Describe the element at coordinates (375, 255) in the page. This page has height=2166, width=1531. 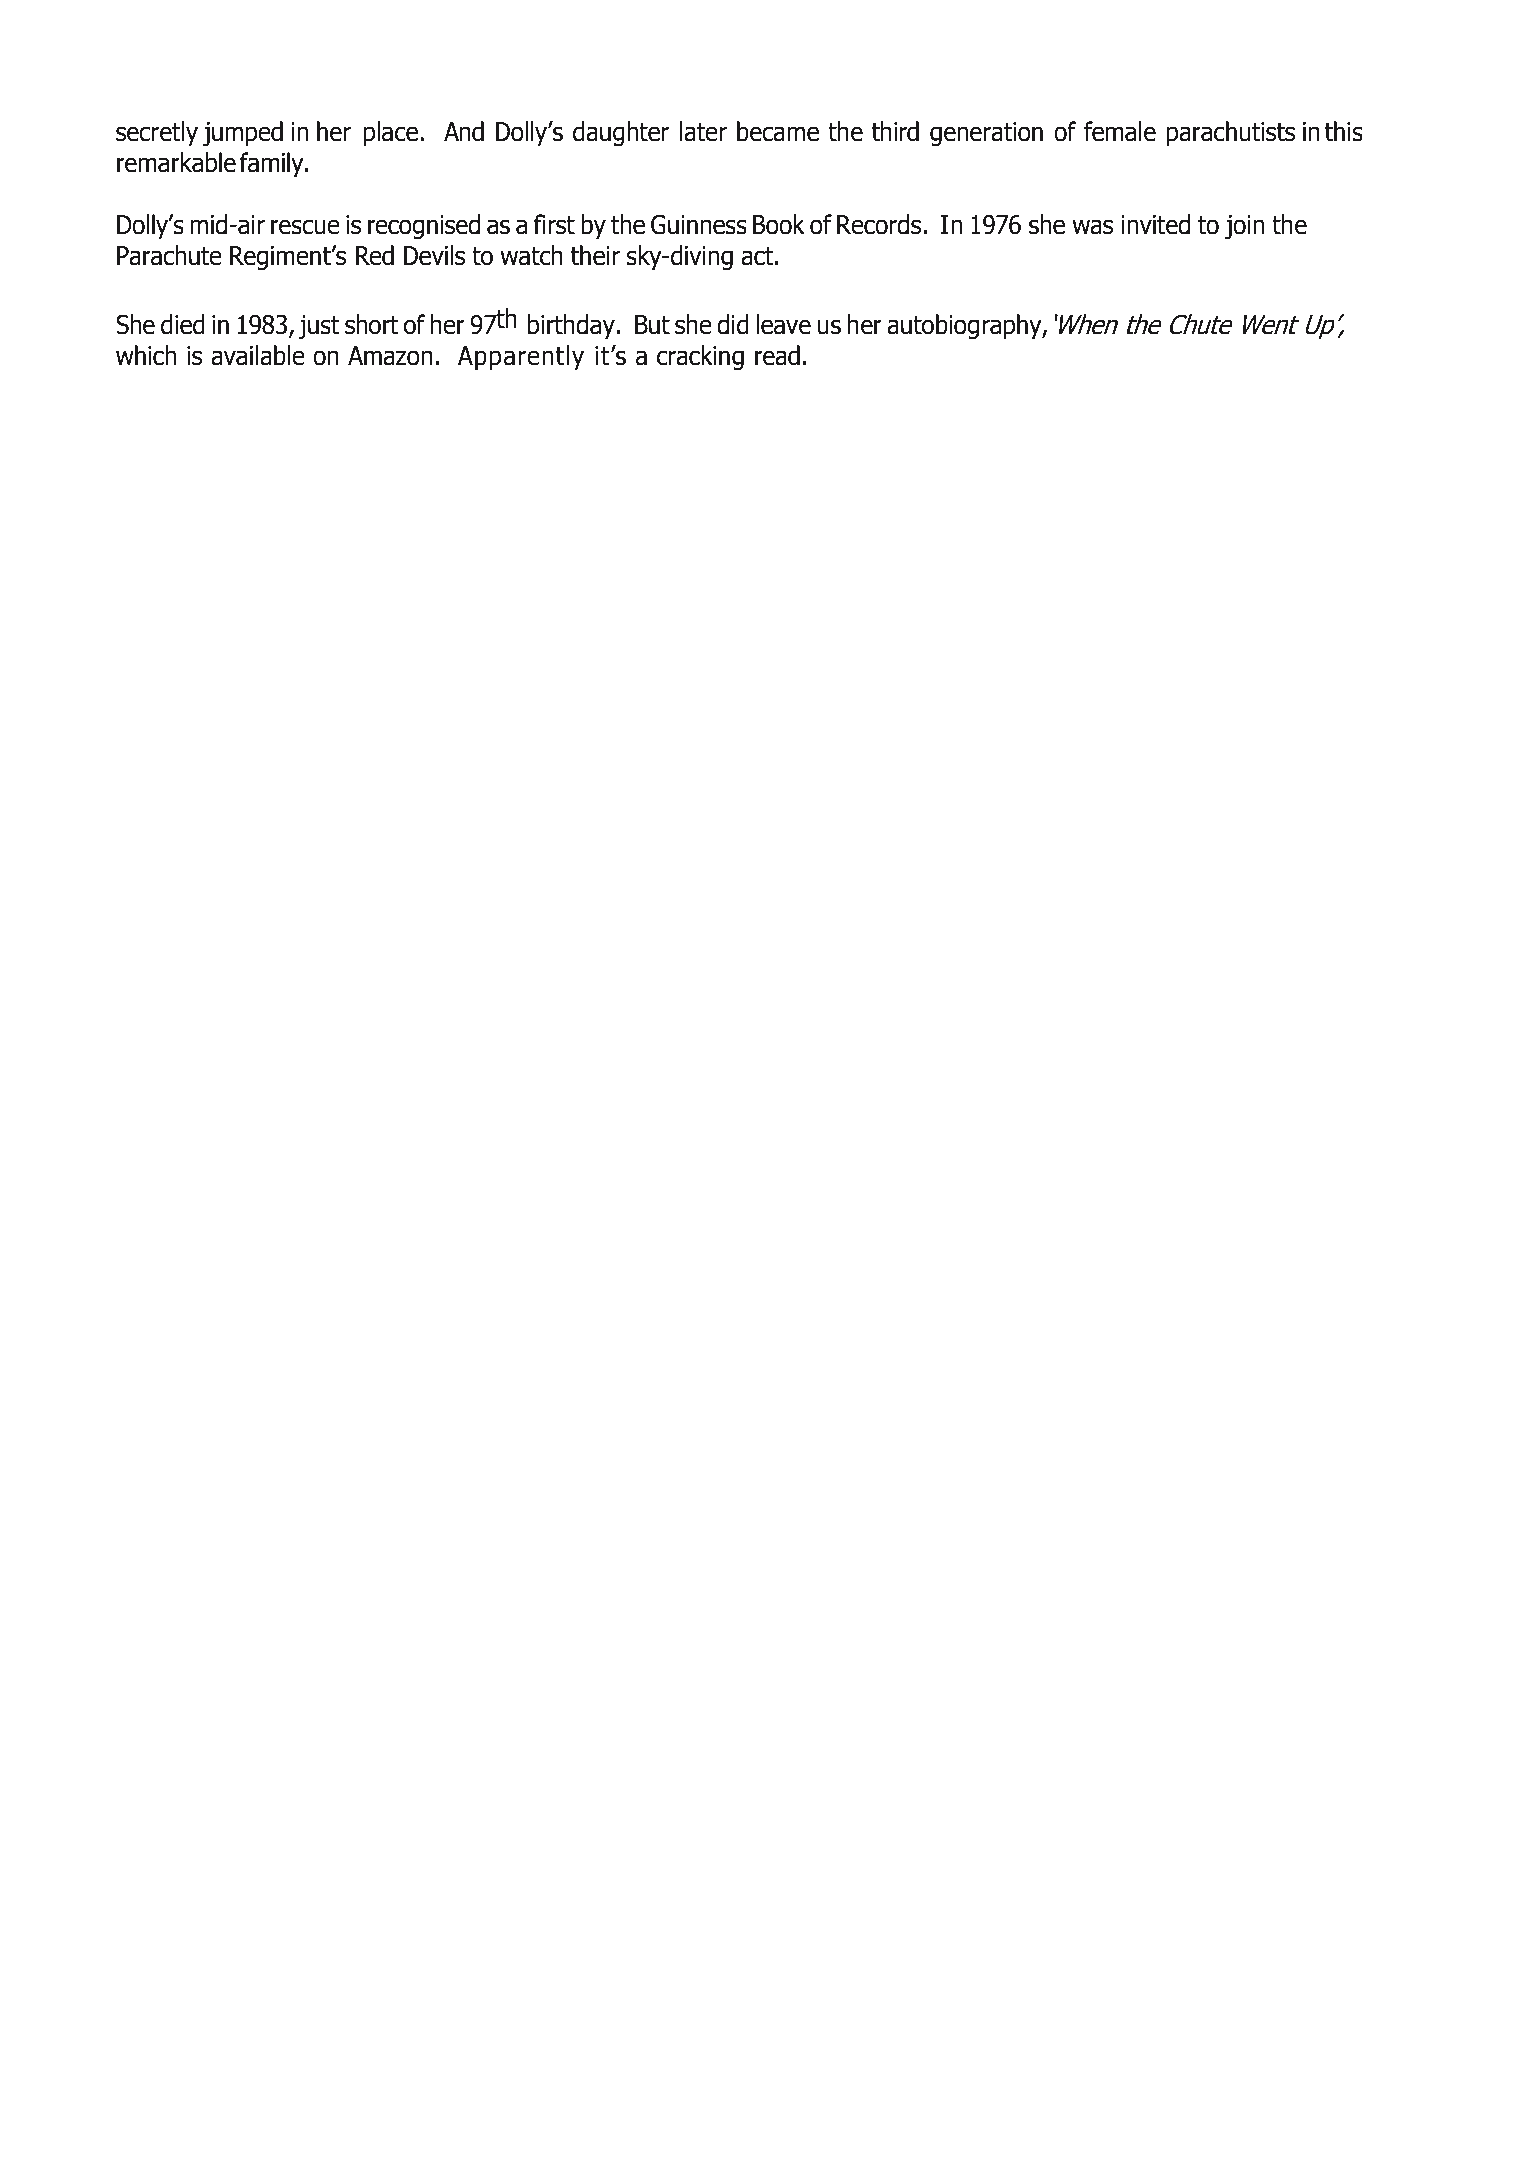
I see `Red` at that location.
